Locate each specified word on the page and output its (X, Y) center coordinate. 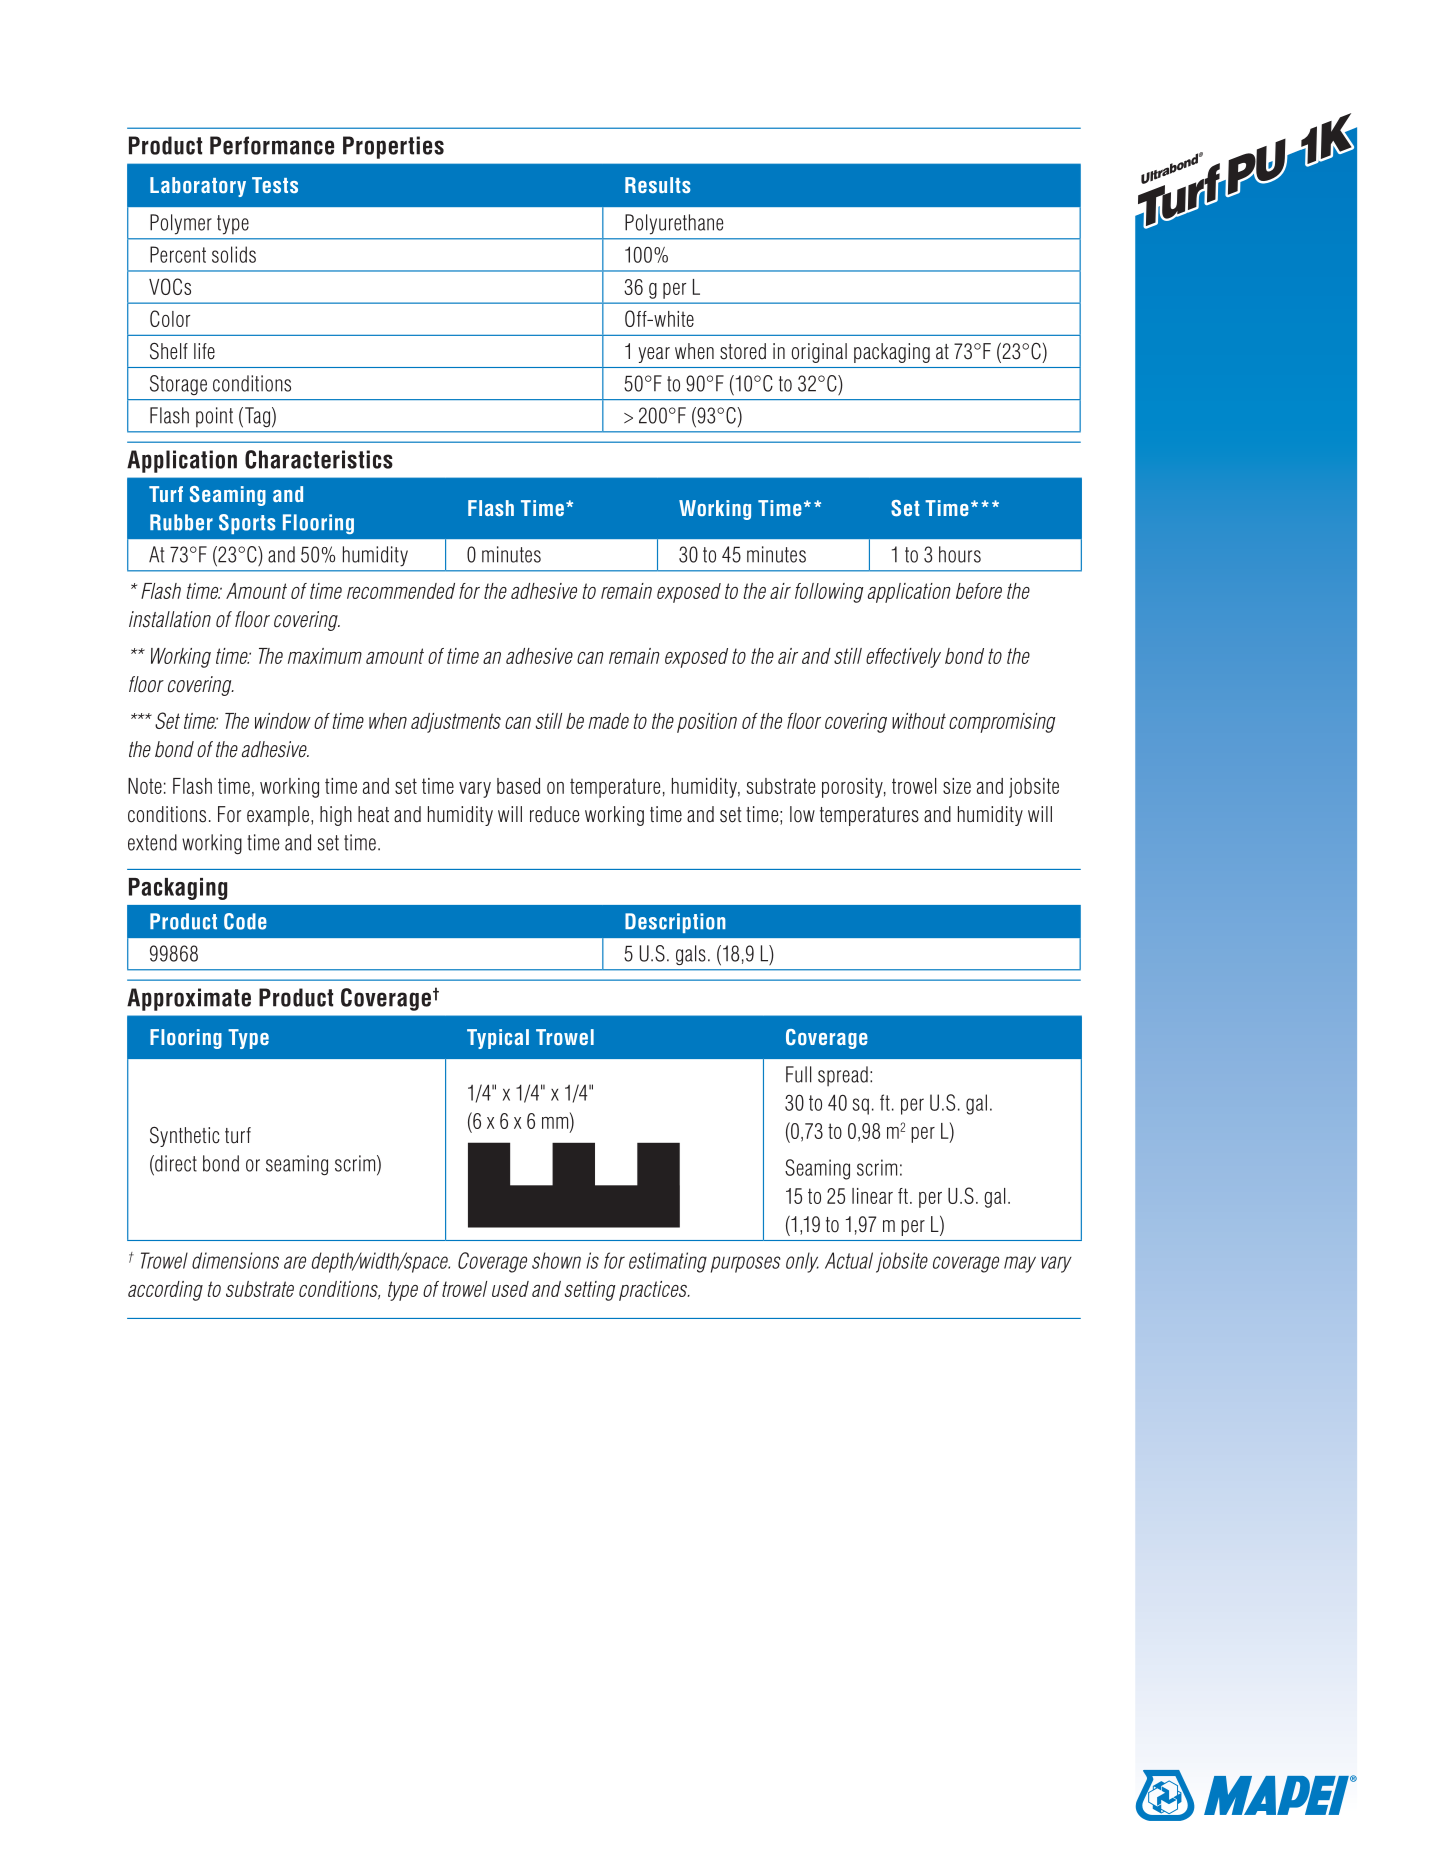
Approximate (189, 999)
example (278, 816)
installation (170, 619)
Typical (498, 1039)
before (979, 591)
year (654, 355)
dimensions (235, 1260)
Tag (257, 417)
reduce (554, 814)
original (819, 353)
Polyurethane (674, 224)
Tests (275, 185)
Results (658, 185)
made (608, 721)
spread (843, 1076)
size (957, 786)
